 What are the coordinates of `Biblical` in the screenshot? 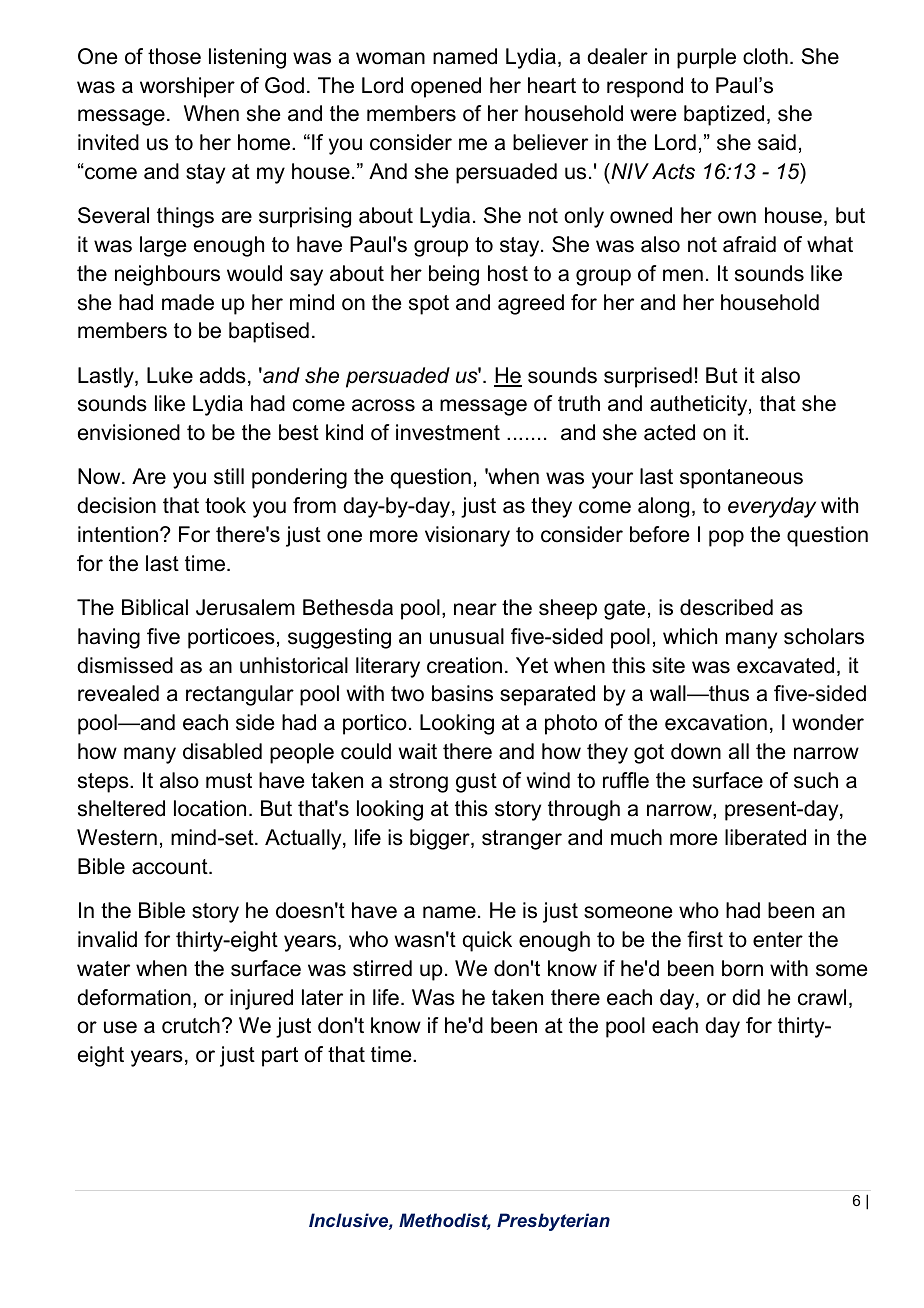 It's located at (155, 607).
